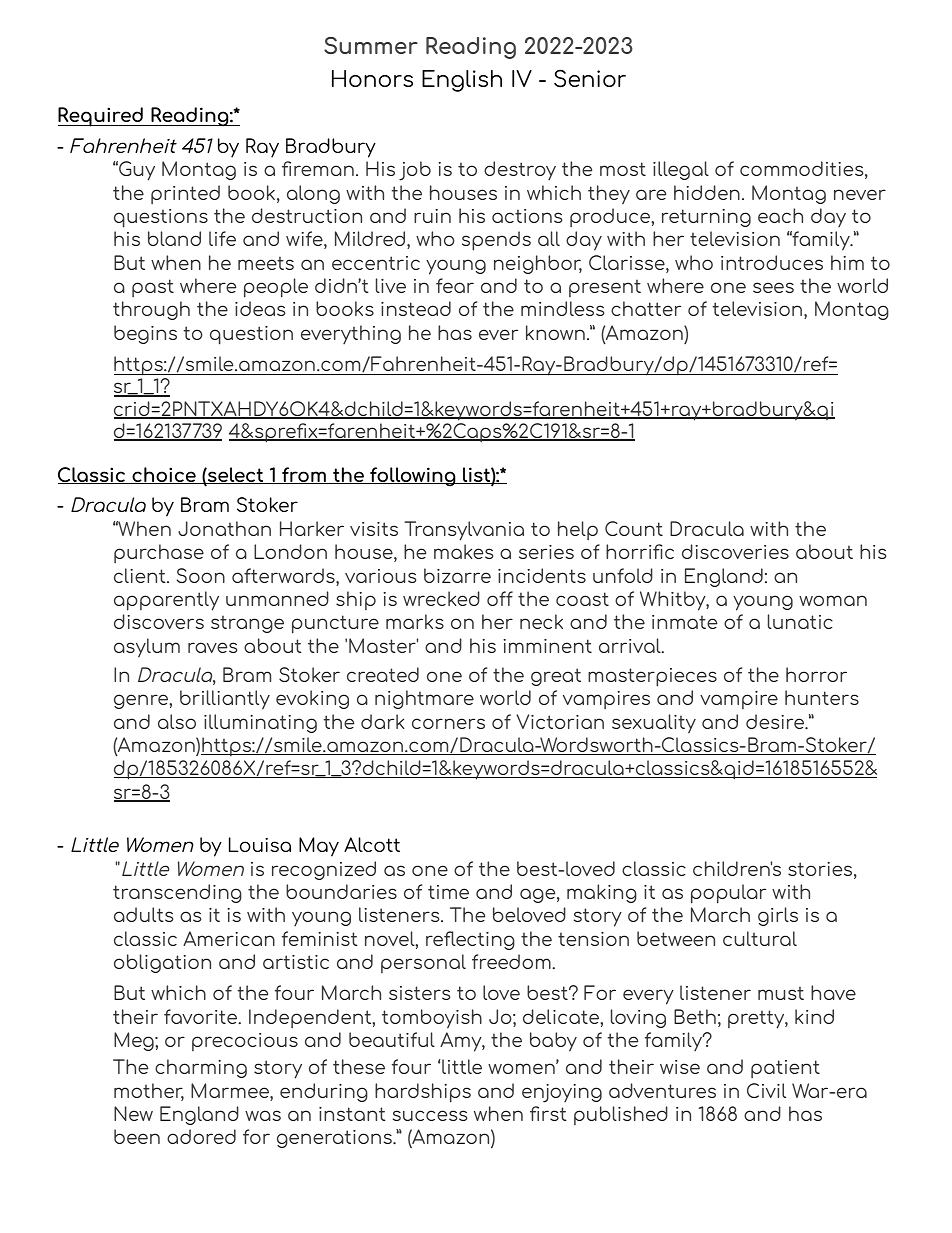 The height and width of the screenshot is (1233, 952). I want to click on success, so click(430, 1115).
